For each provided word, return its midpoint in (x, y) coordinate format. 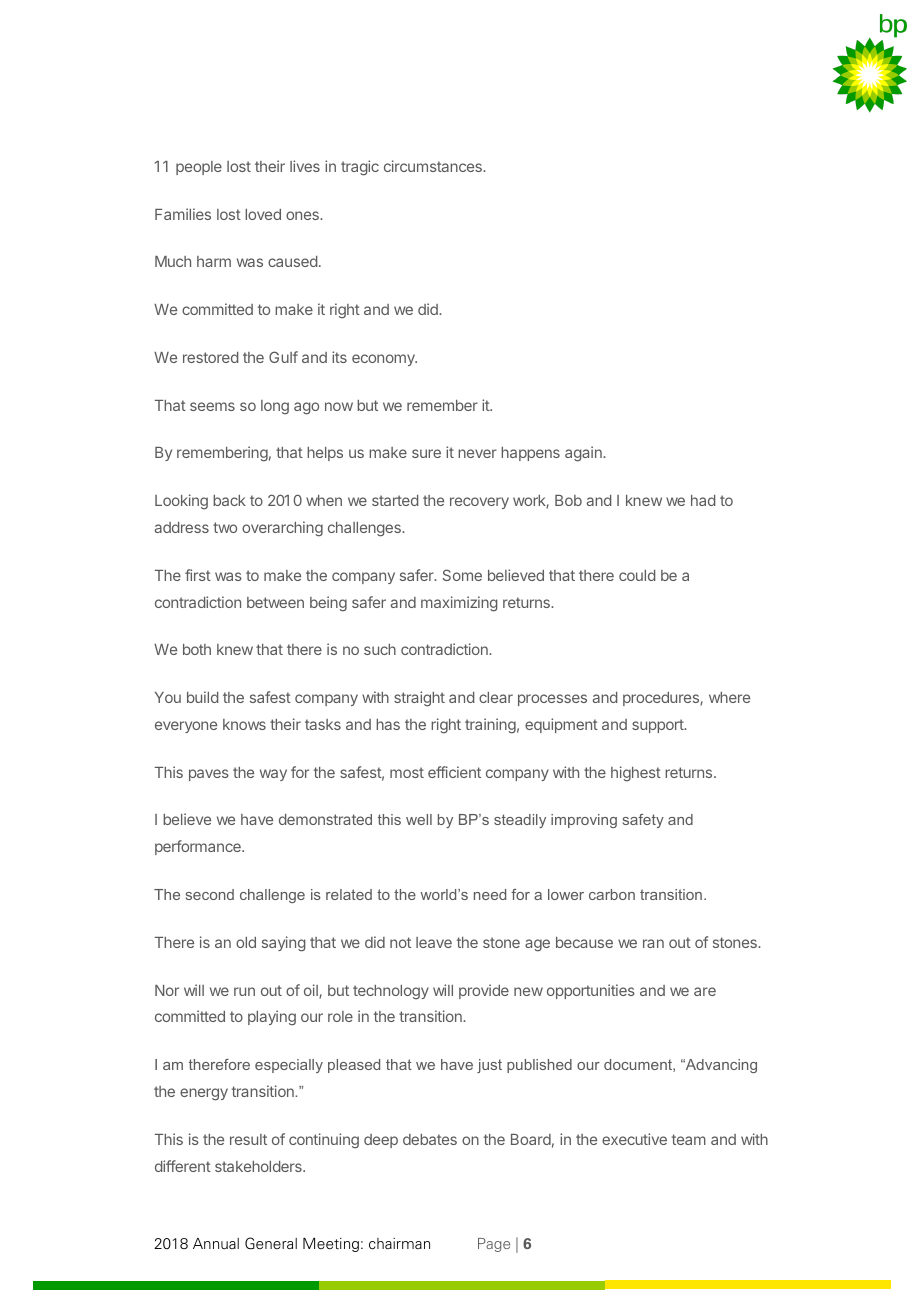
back (229, 500)
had (703, 500)
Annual (216, 1243)
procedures (662, 699)
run (244, 991)
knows (244, 724)
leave (434, 942)
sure (426, 453)
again (584, 454)
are (705, 991)
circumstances (434, 166)
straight (419, 699)
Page (494, 1245)
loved (263, 214)
